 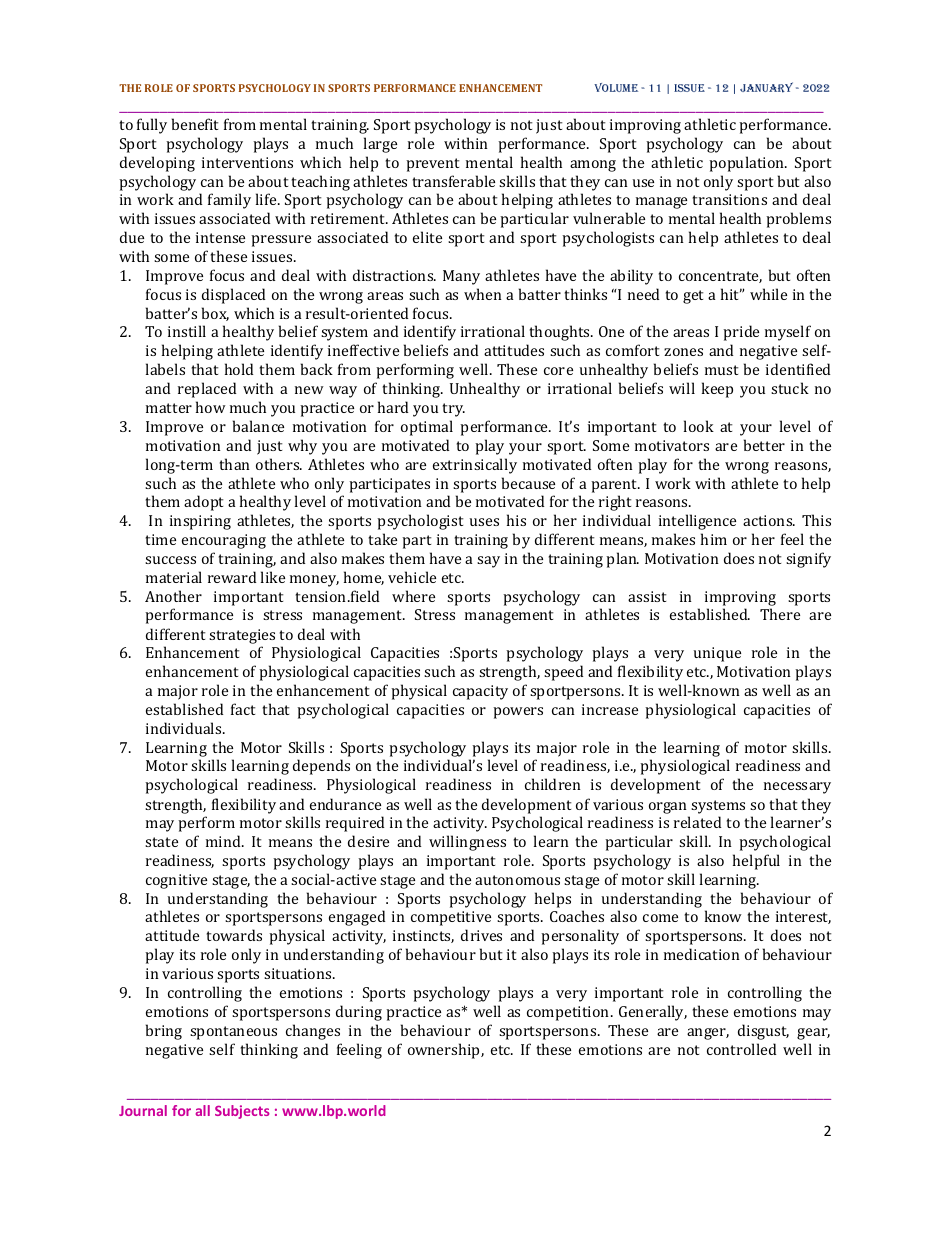 I want to click on reward, so click(x=232, y=577).
